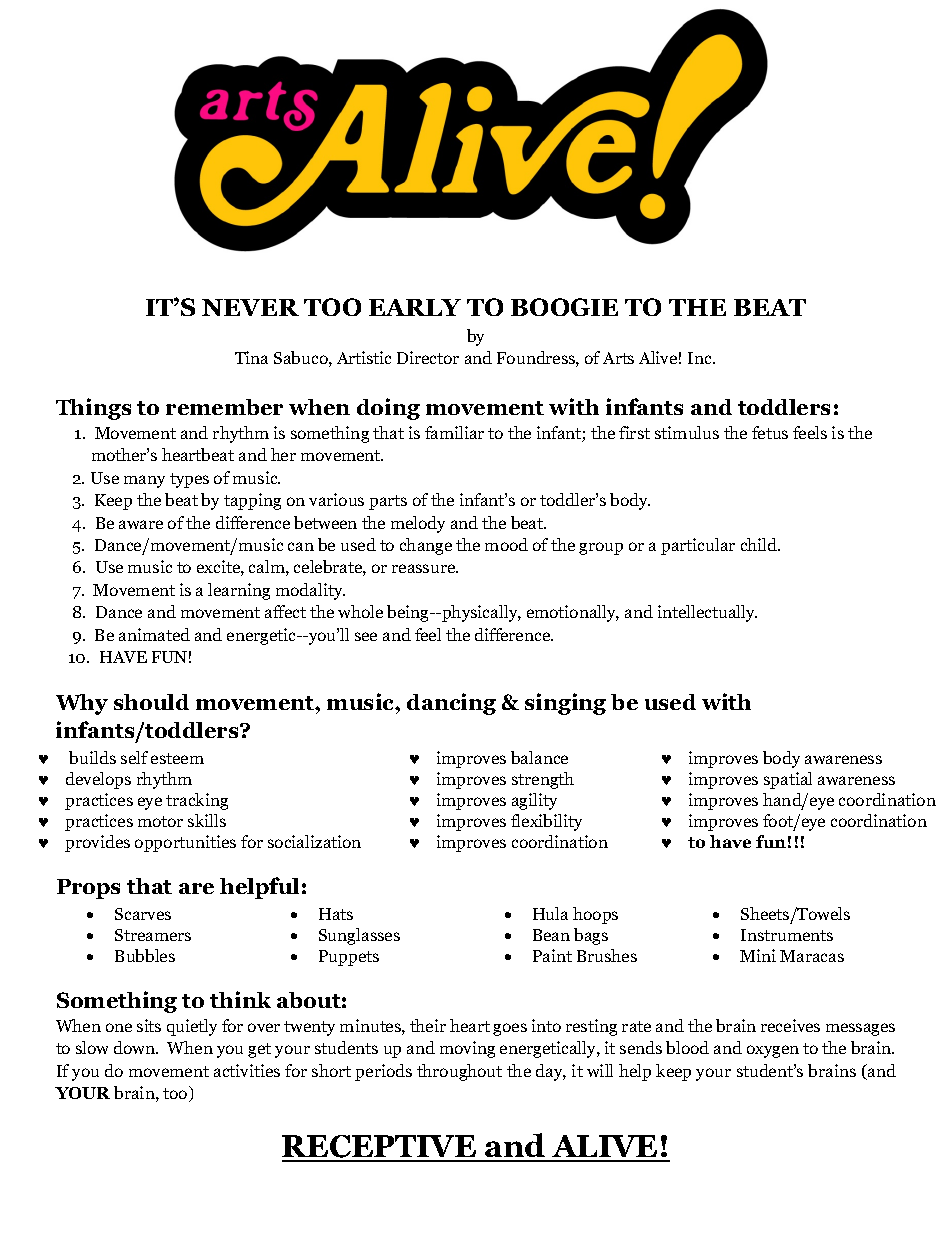 The height and width of the screenshot is (1233, 952). What do you see at coordinates (467, 1049) in the screenshot?
I see `moving` at bounding box center [467, 1049].
